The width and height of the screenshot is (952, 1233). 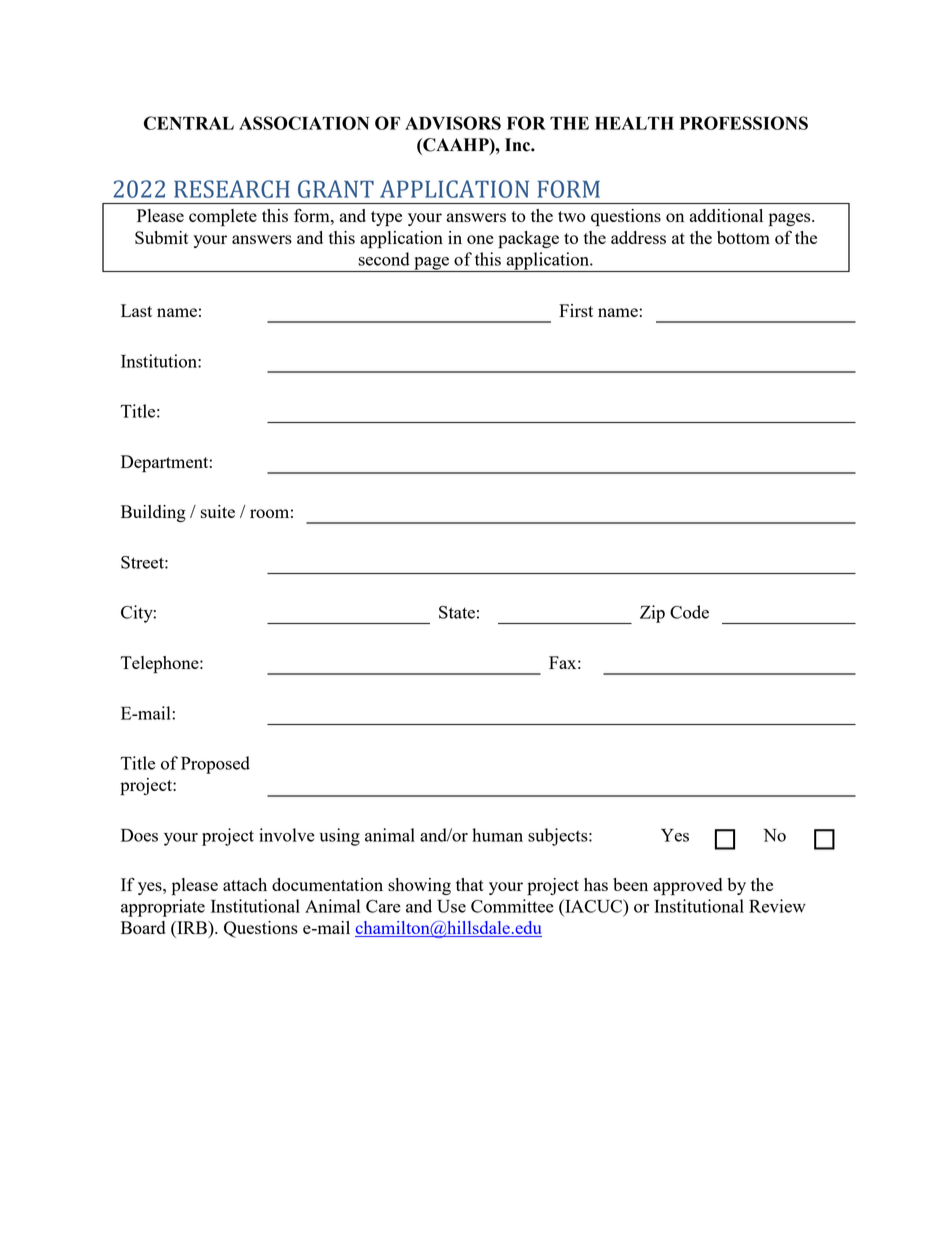 What do you see at coordinates (189, 123) in the screenshot?
I see `CENTRAL` at bounding box center [189, 123].
